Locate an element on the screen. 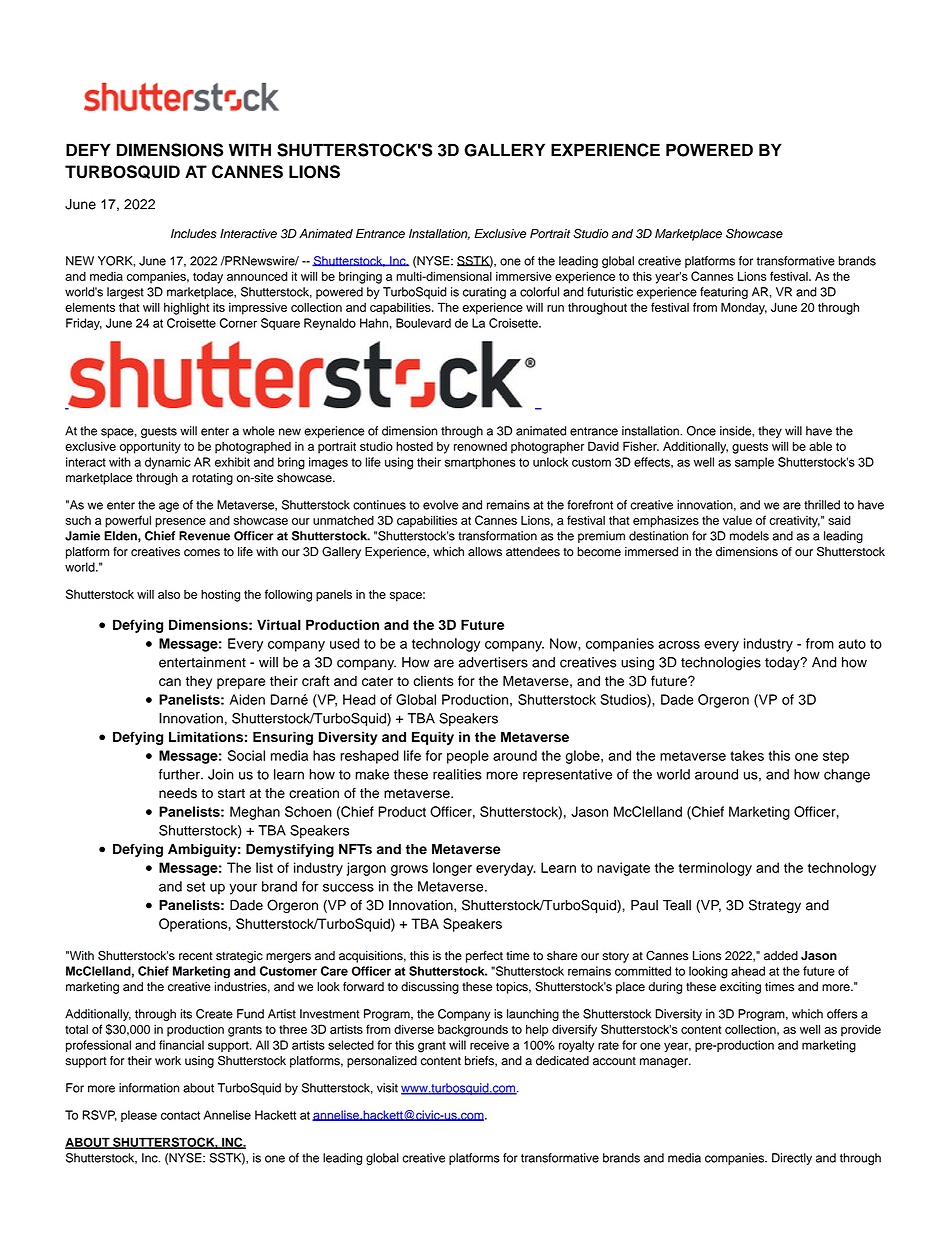 Image resolution: width=952 pixels, height=1233 pixels. technologies is located at coordinates (721, 664).
